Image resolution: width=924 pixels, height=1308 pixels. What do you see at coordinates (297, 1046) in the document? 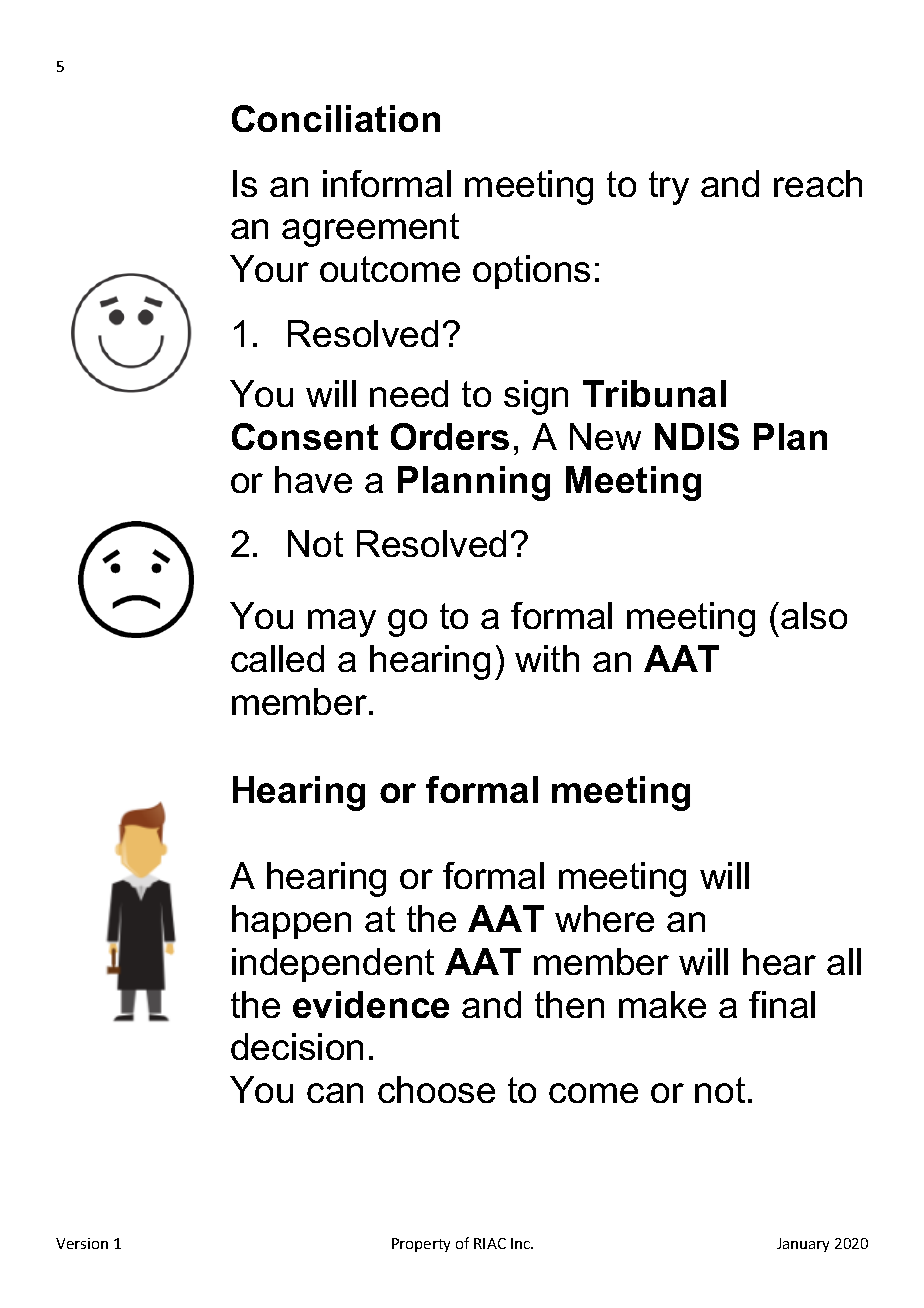
I see `decision` at bounding box center [297, 1046].
